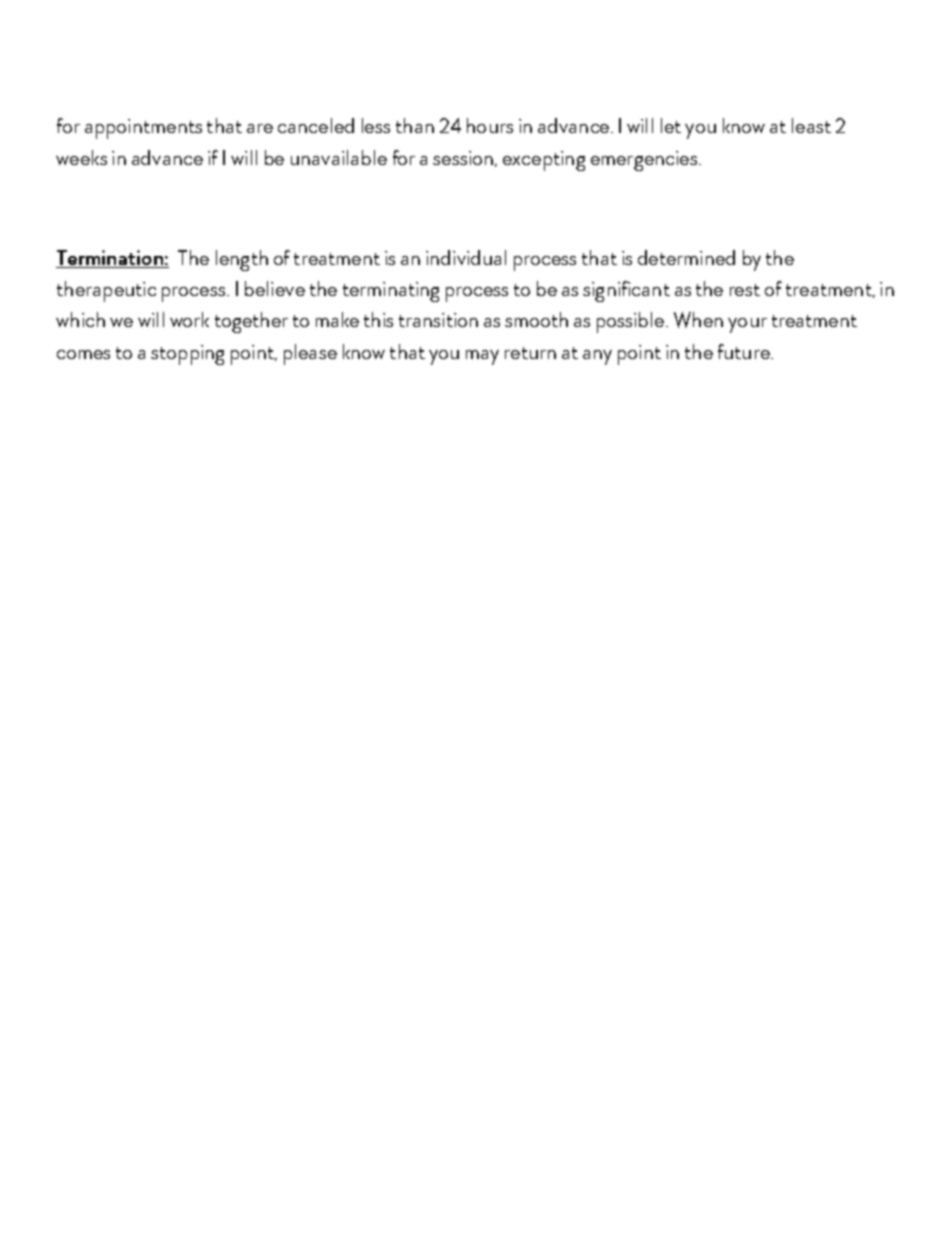  What do you see at coordinates (260, 128) in the screenshot?
I see `are` at bounding box center [260, 128].
